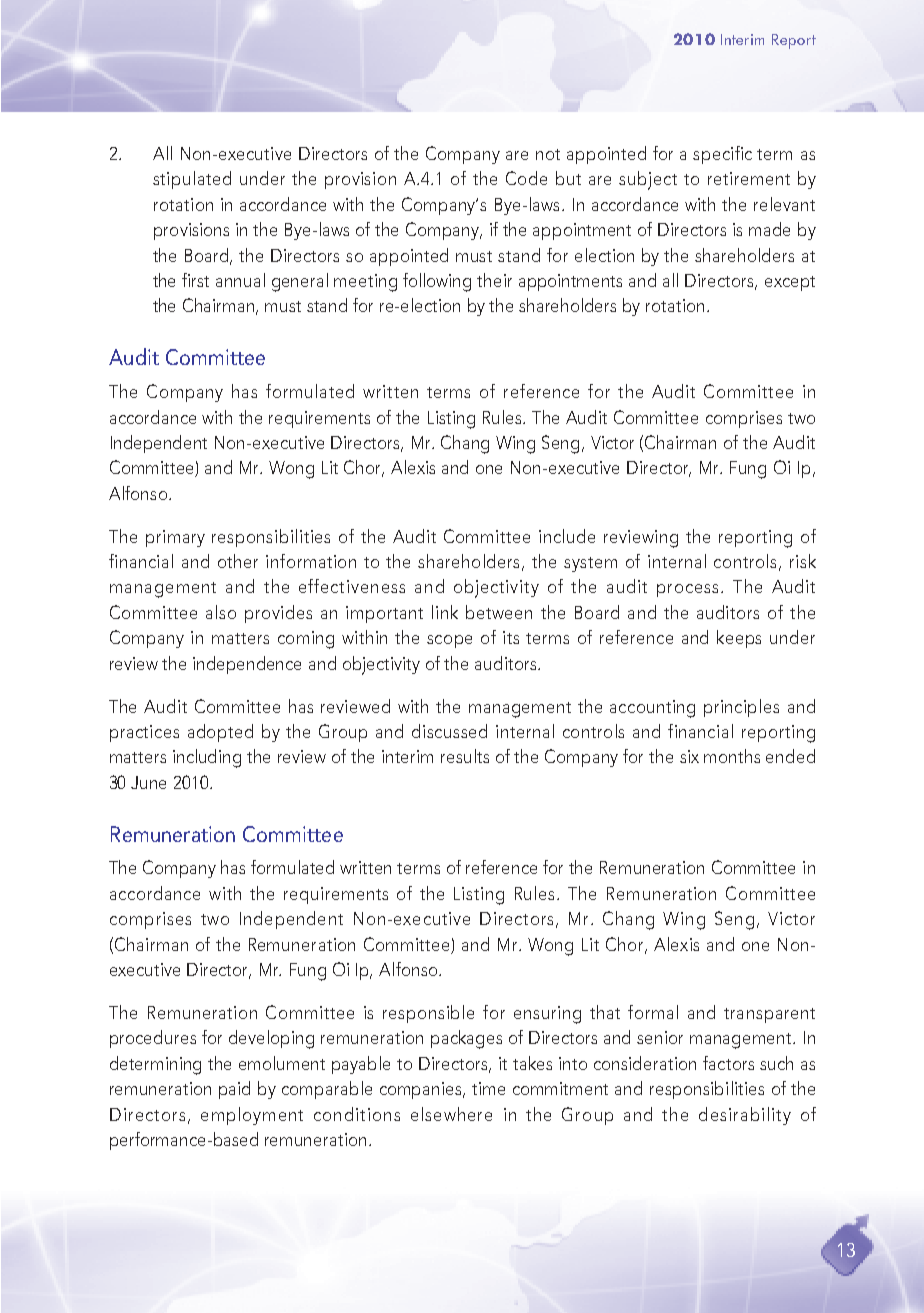  I want to click on paid, so click(234, 1090).
